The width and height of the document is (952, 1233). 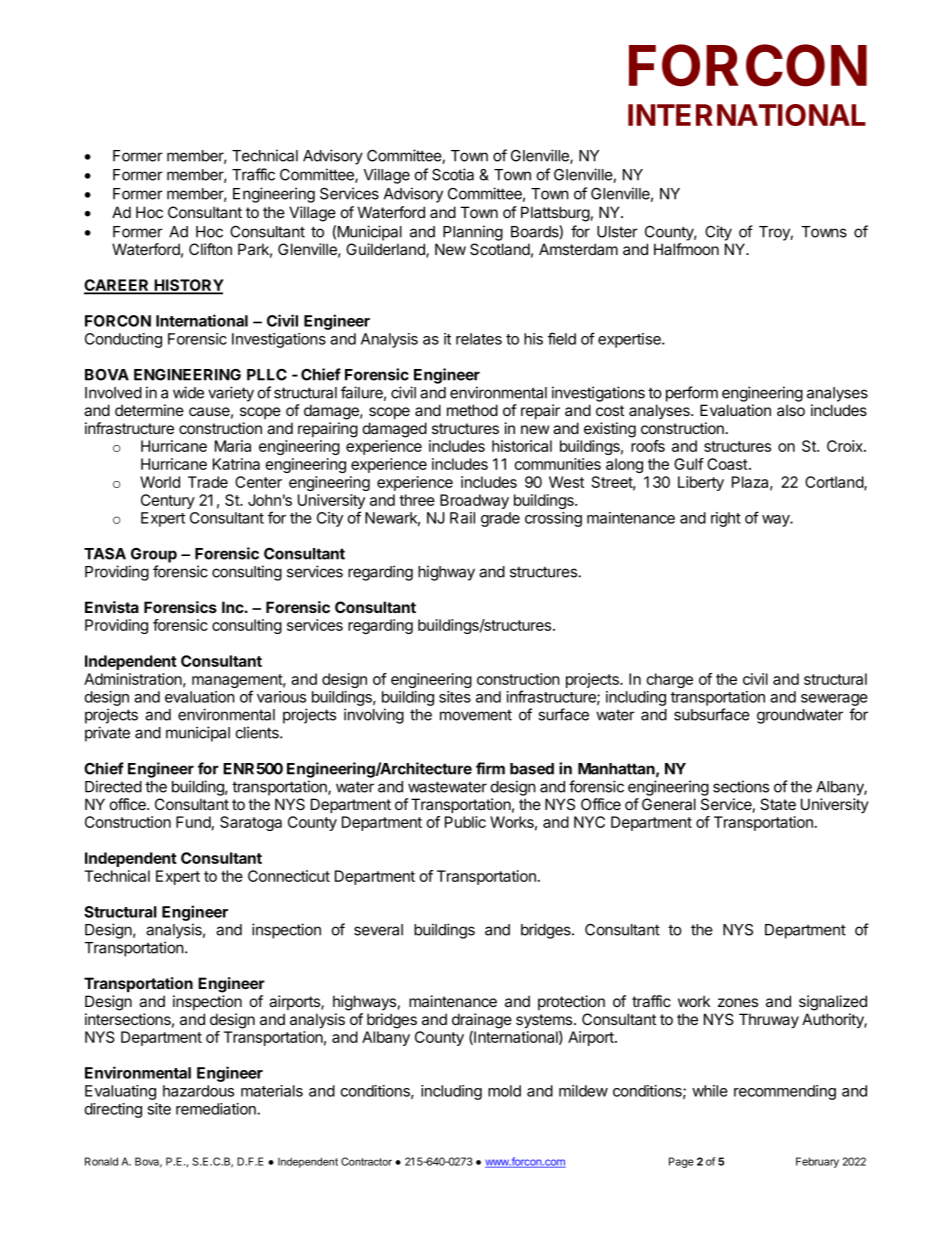 I want to click on Planning, so click(x=473, y=233).
